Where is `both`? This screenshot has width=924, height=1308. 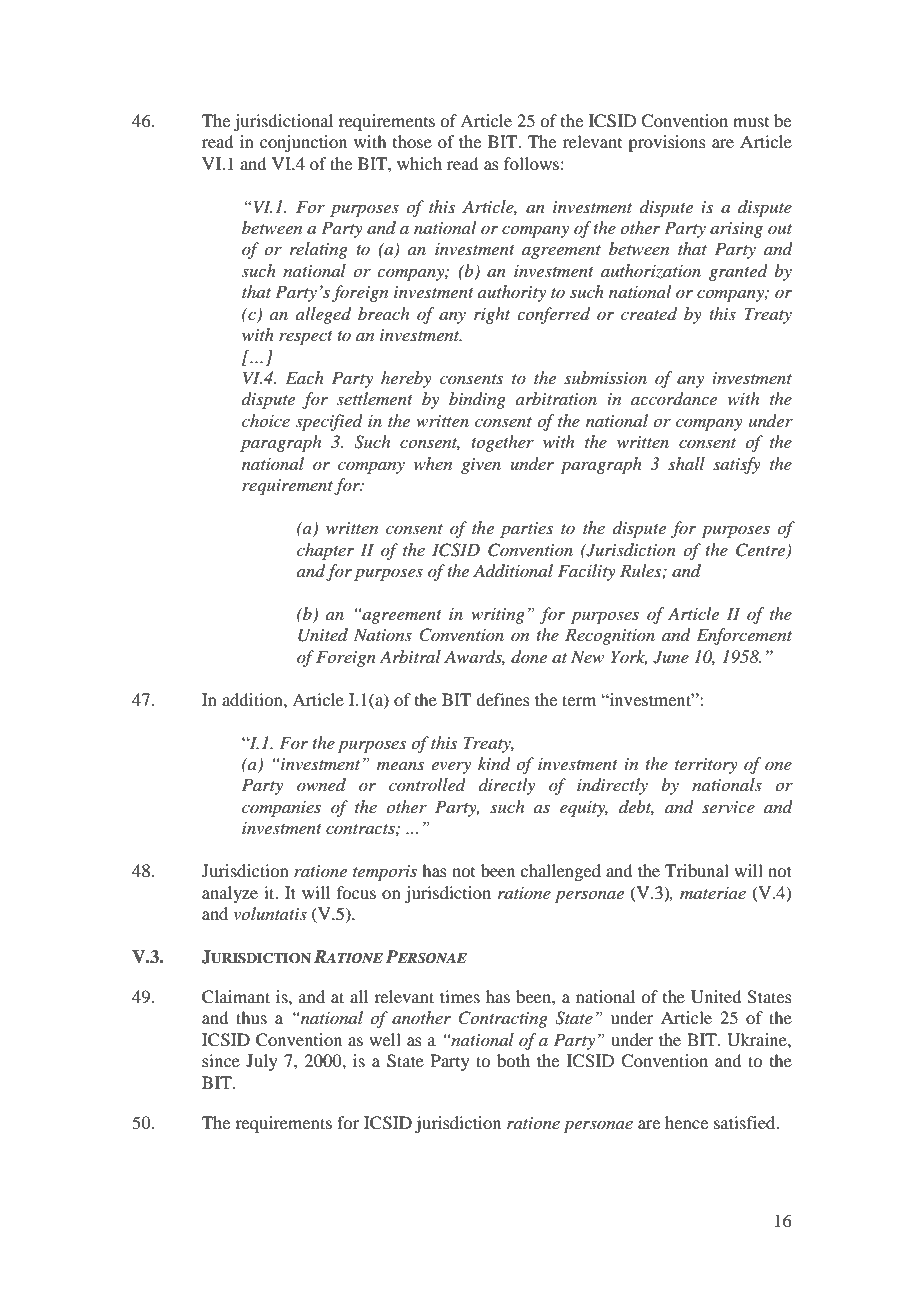 both is located at coordinates (513, 1060).
